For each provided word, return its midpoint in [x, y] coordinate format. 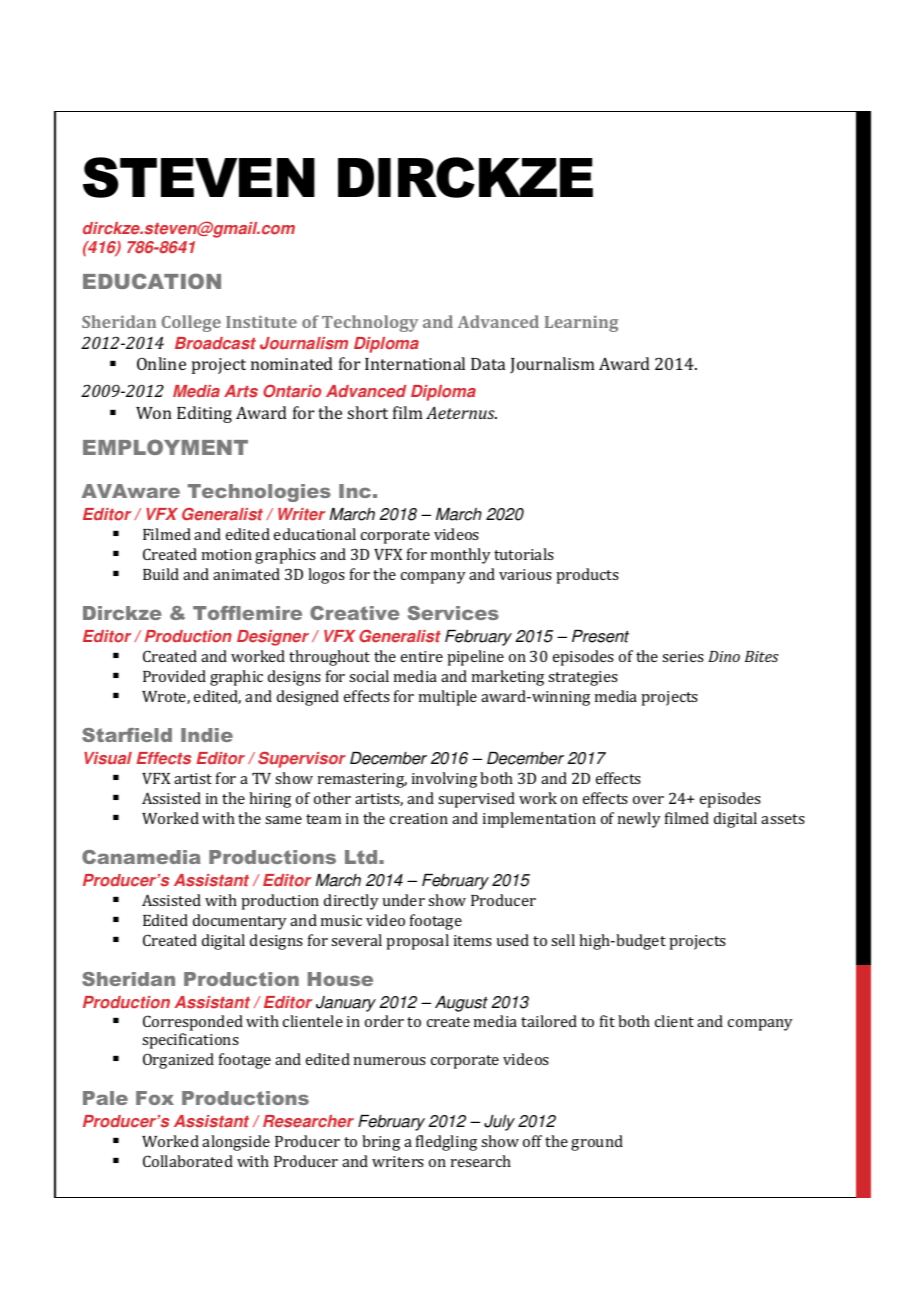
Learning [581, 324]
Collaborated [188, 1161]
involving [444, 780]
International [415, 363]
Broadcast [215, 343]
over [648, 800]
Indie [207, 735]
